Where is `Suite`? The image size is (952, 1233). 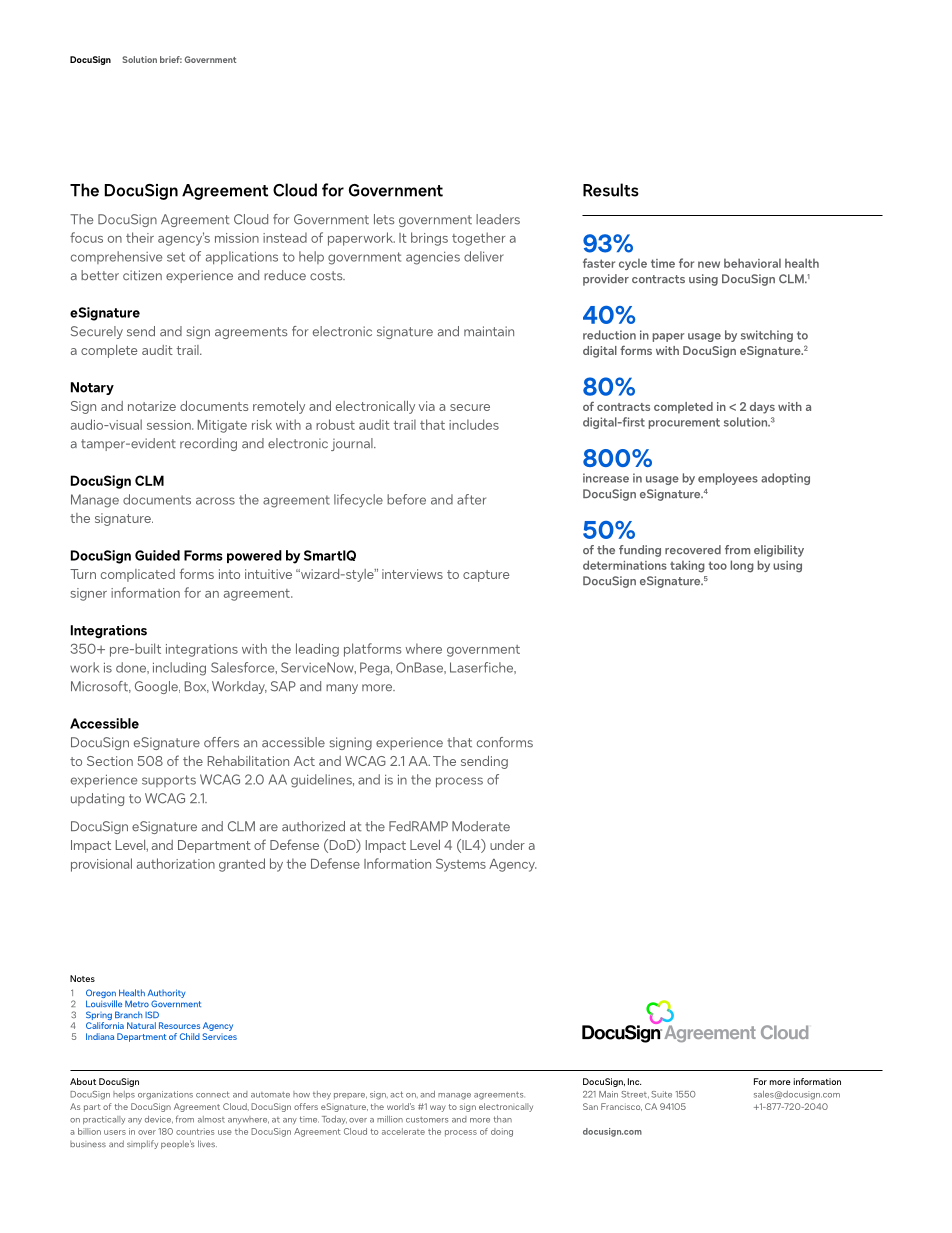 Suite is located at coordinates (661, 1094).
